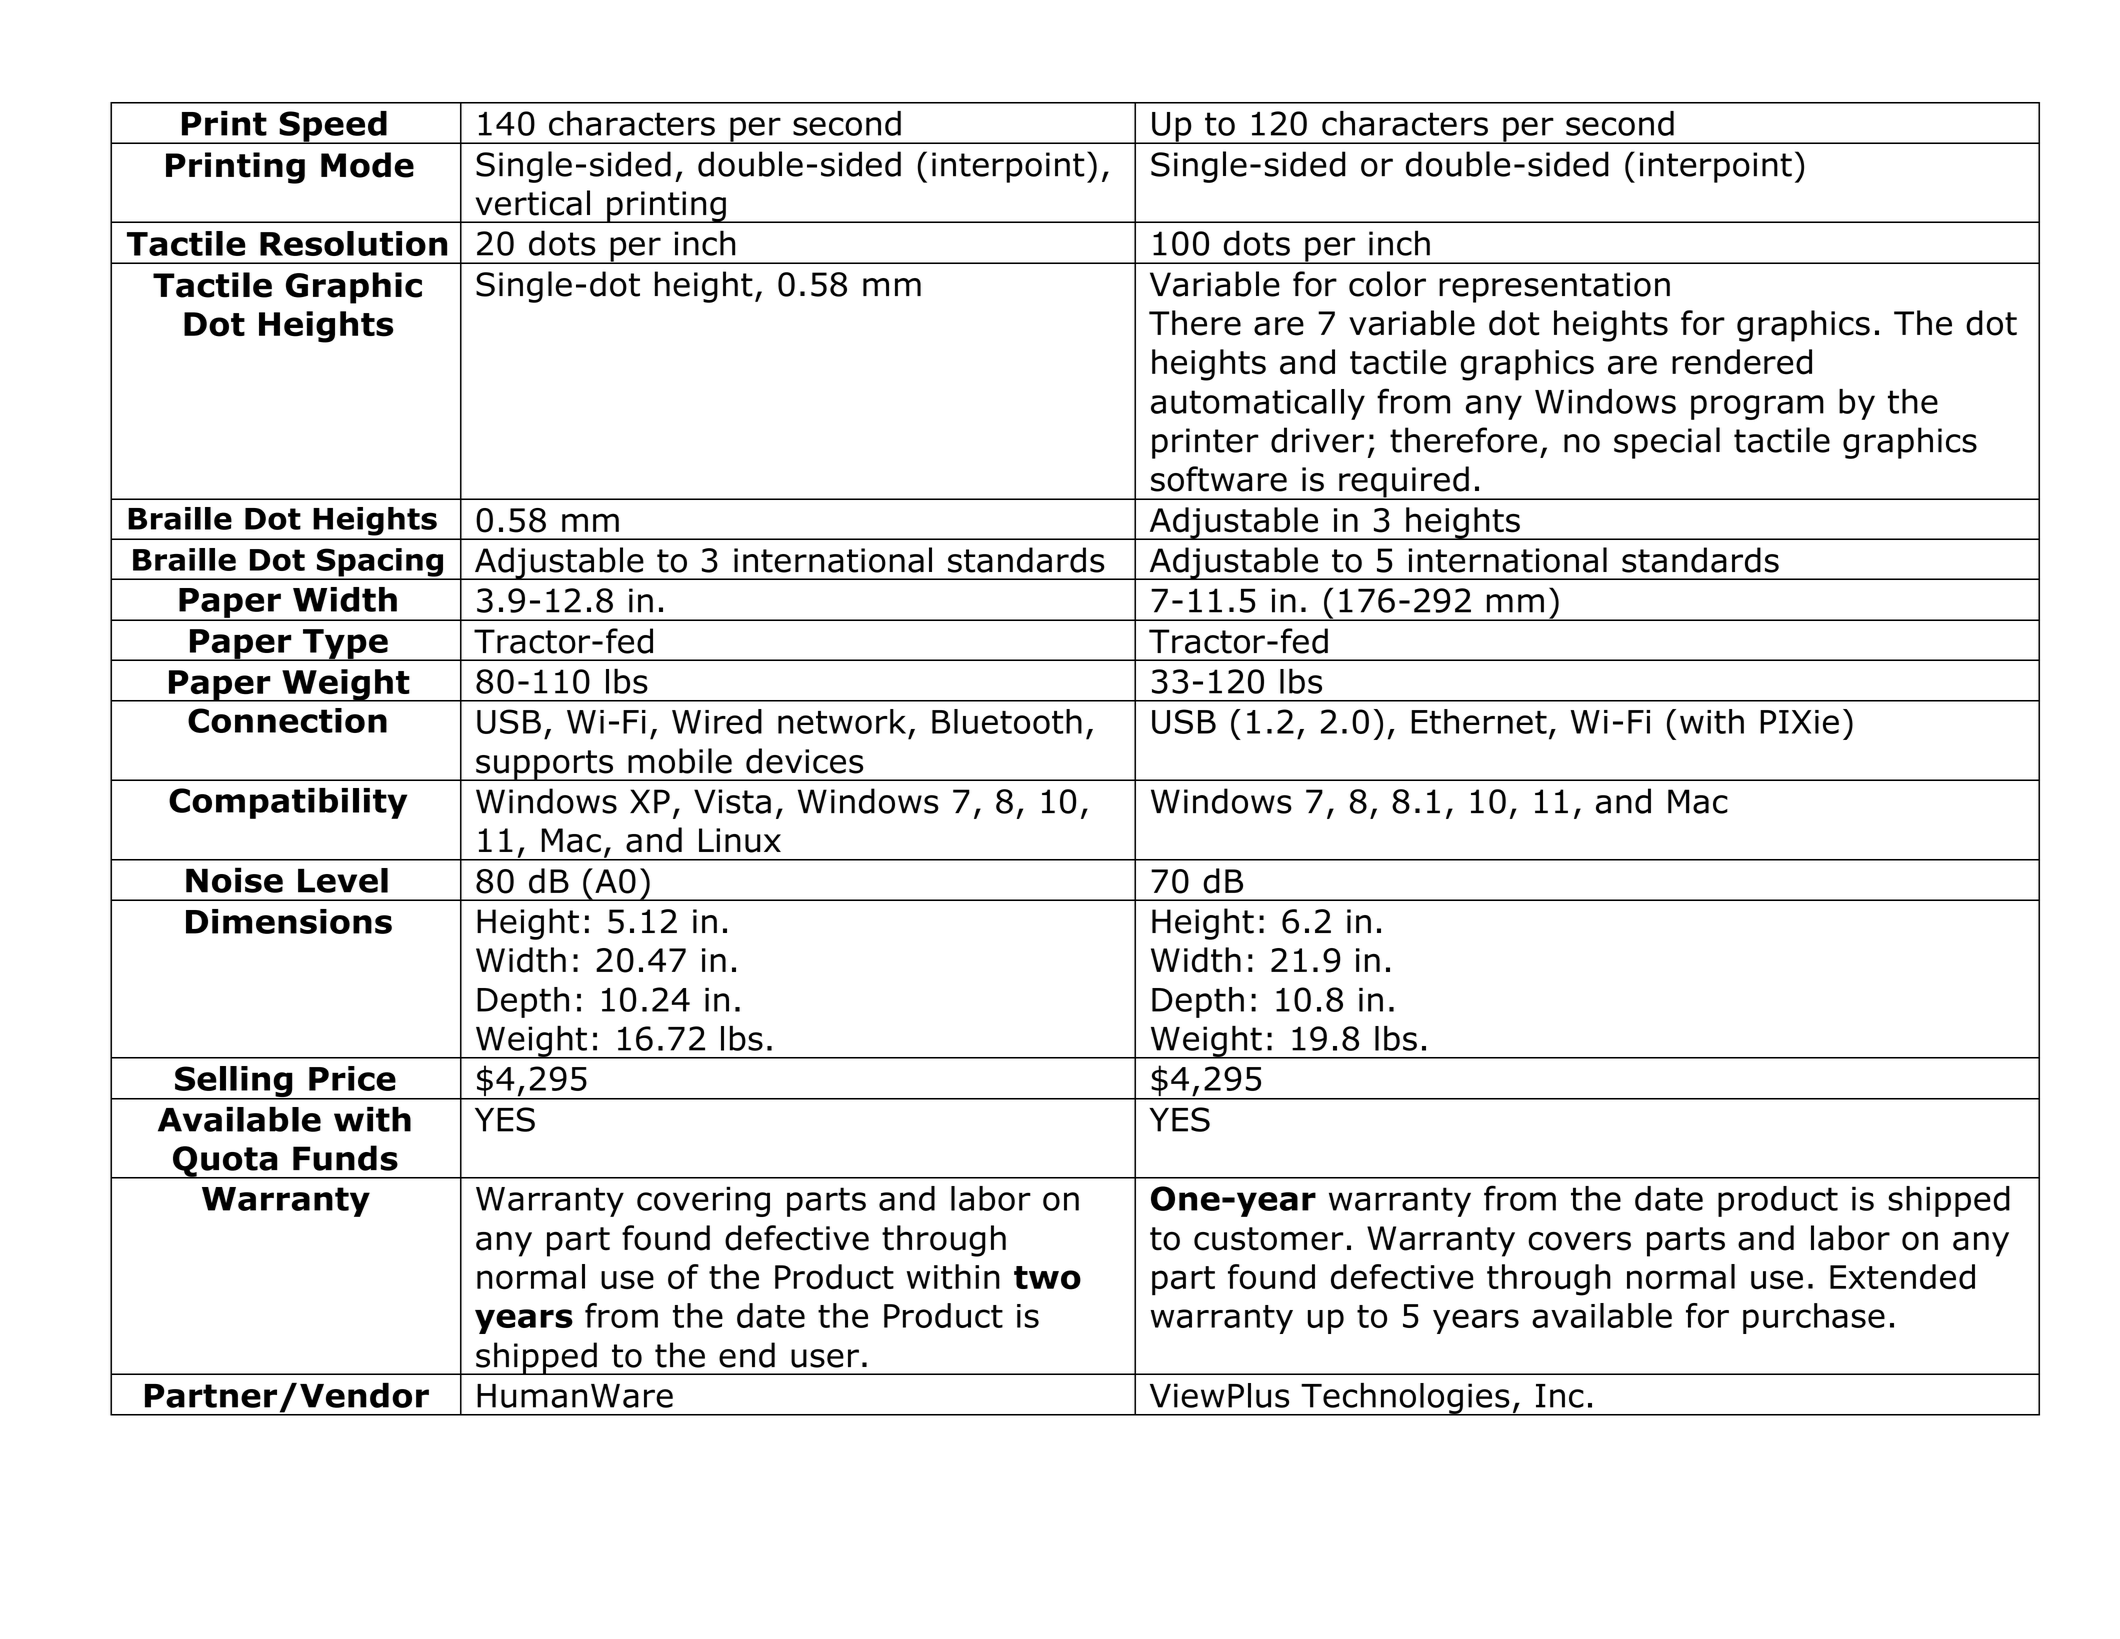 The width and height of the page is (2120, 1639). I want to click on purchase, so click(1814, 1318).
